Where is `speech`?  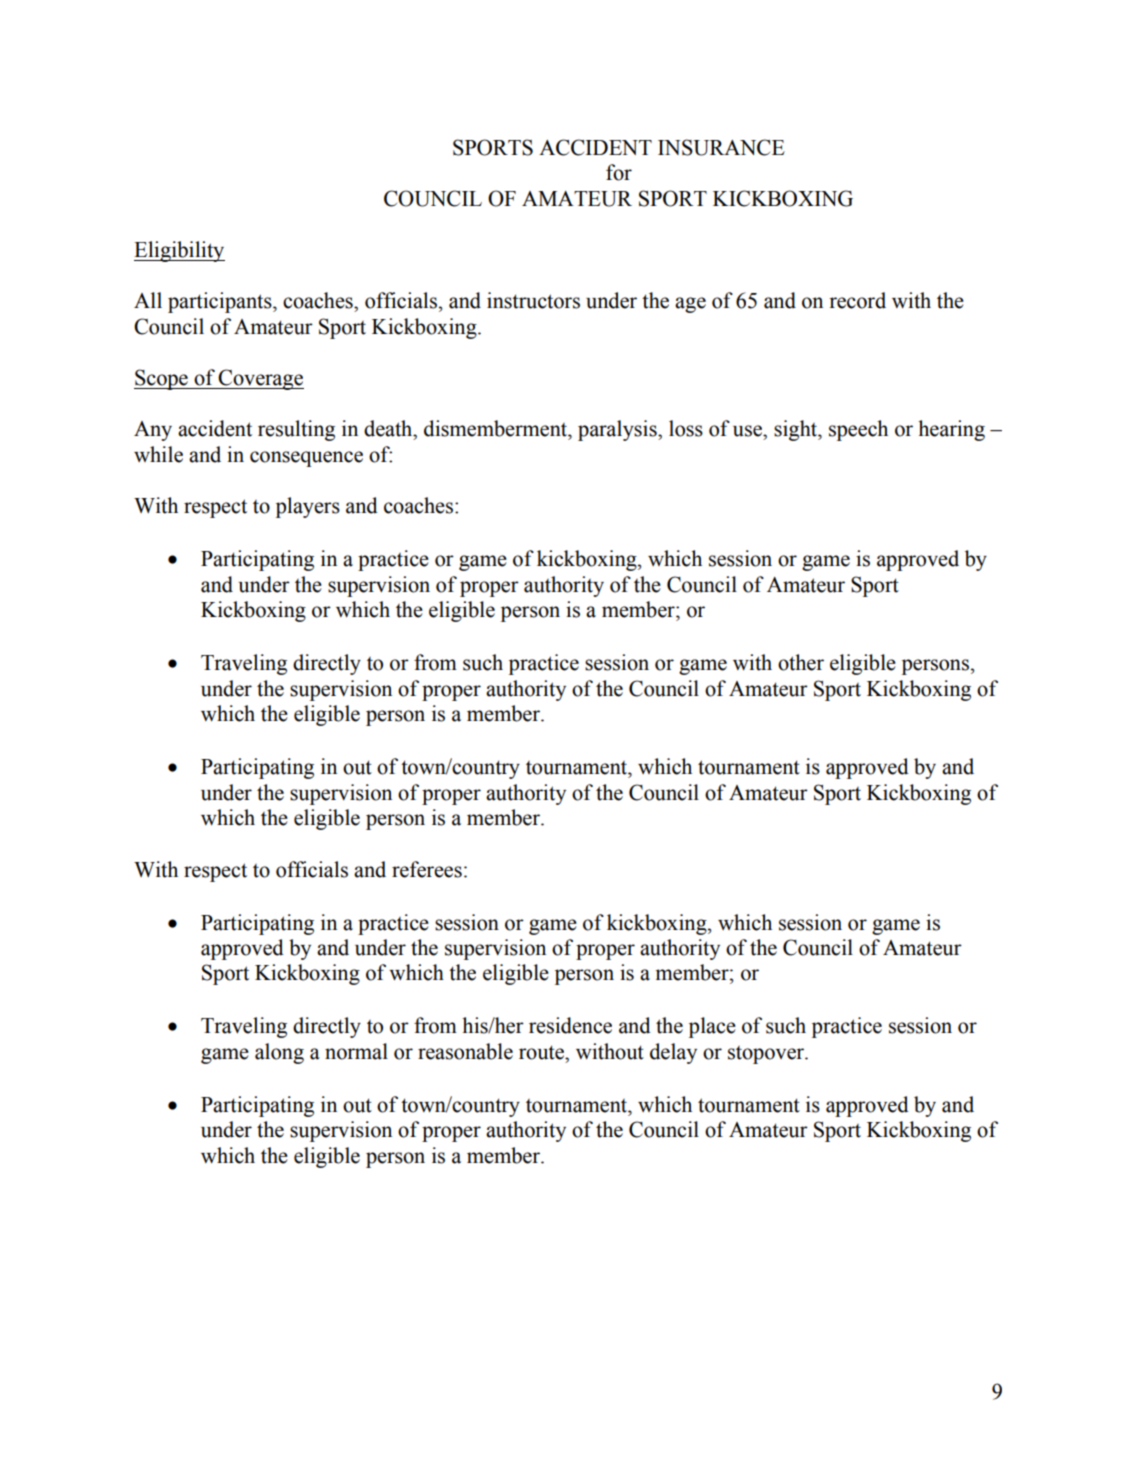 speech is located at coordinates (858, 430).
